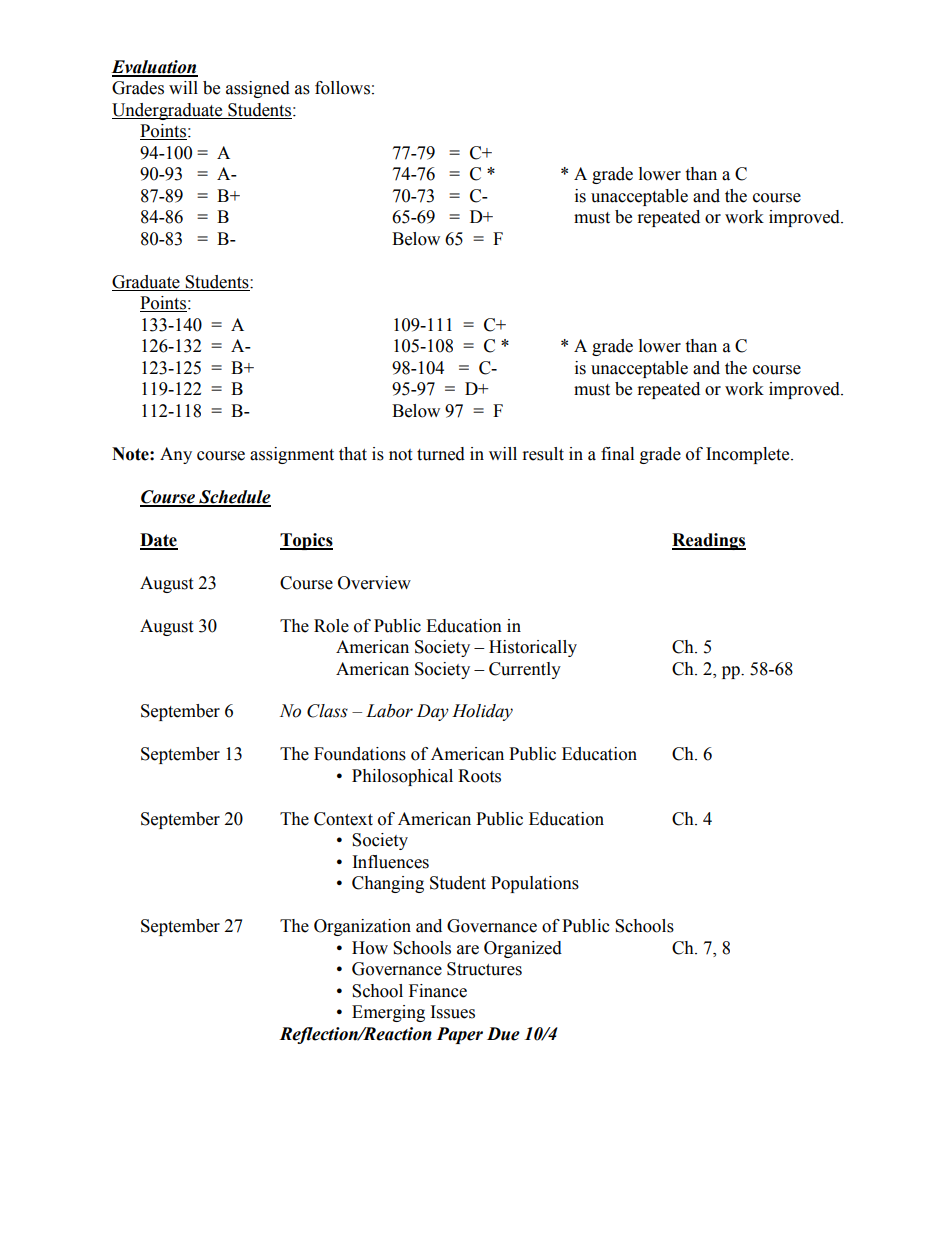 The height and width of the screenshot is (1233, 952). What do you see at coordinates (258, 89) in the screenshot?
I see `assigned` at bounding box center [258, 89].
